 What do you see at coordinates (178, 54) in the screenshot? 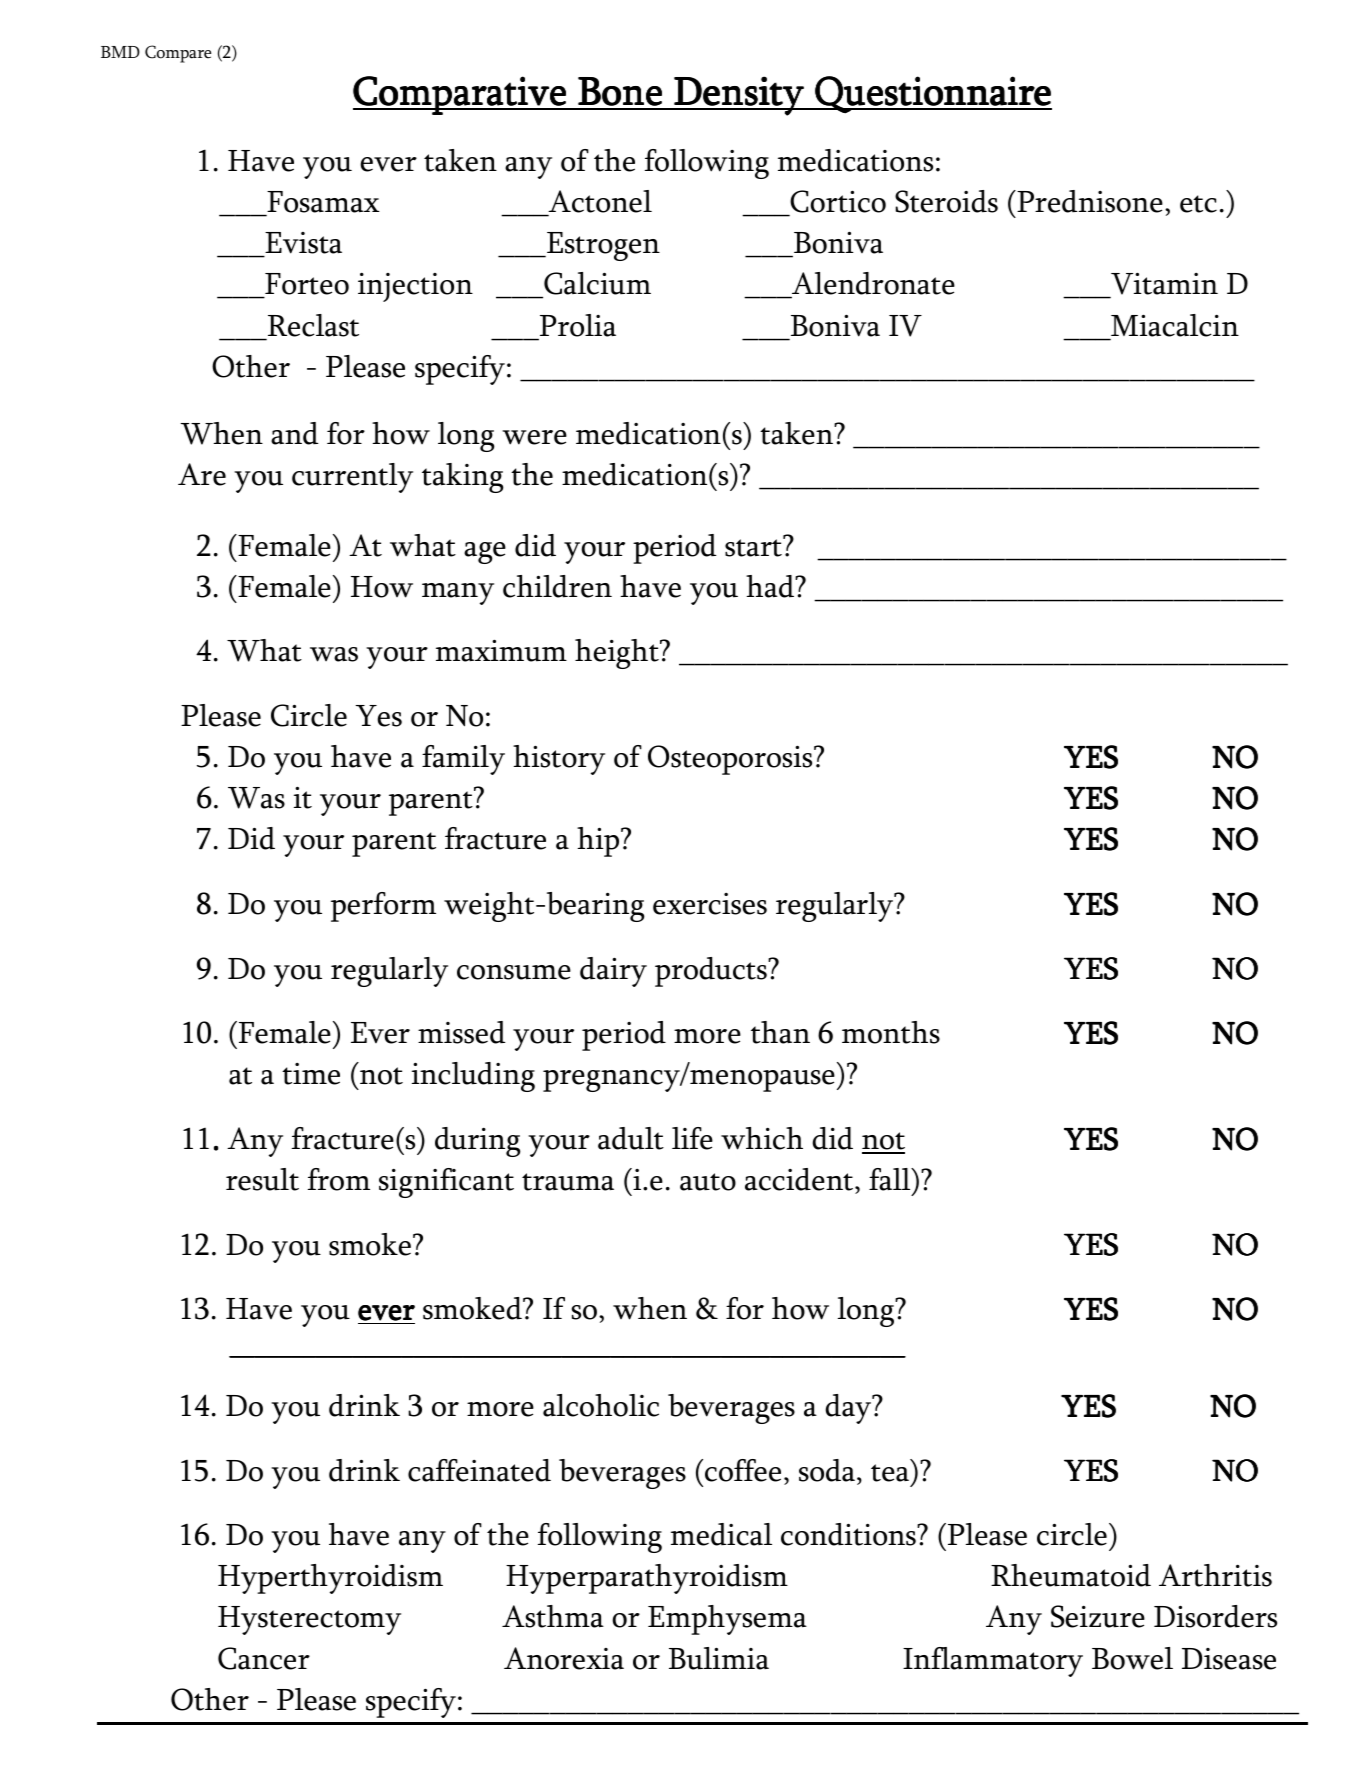
I see `Compare` at bounding box center [178, 54].
